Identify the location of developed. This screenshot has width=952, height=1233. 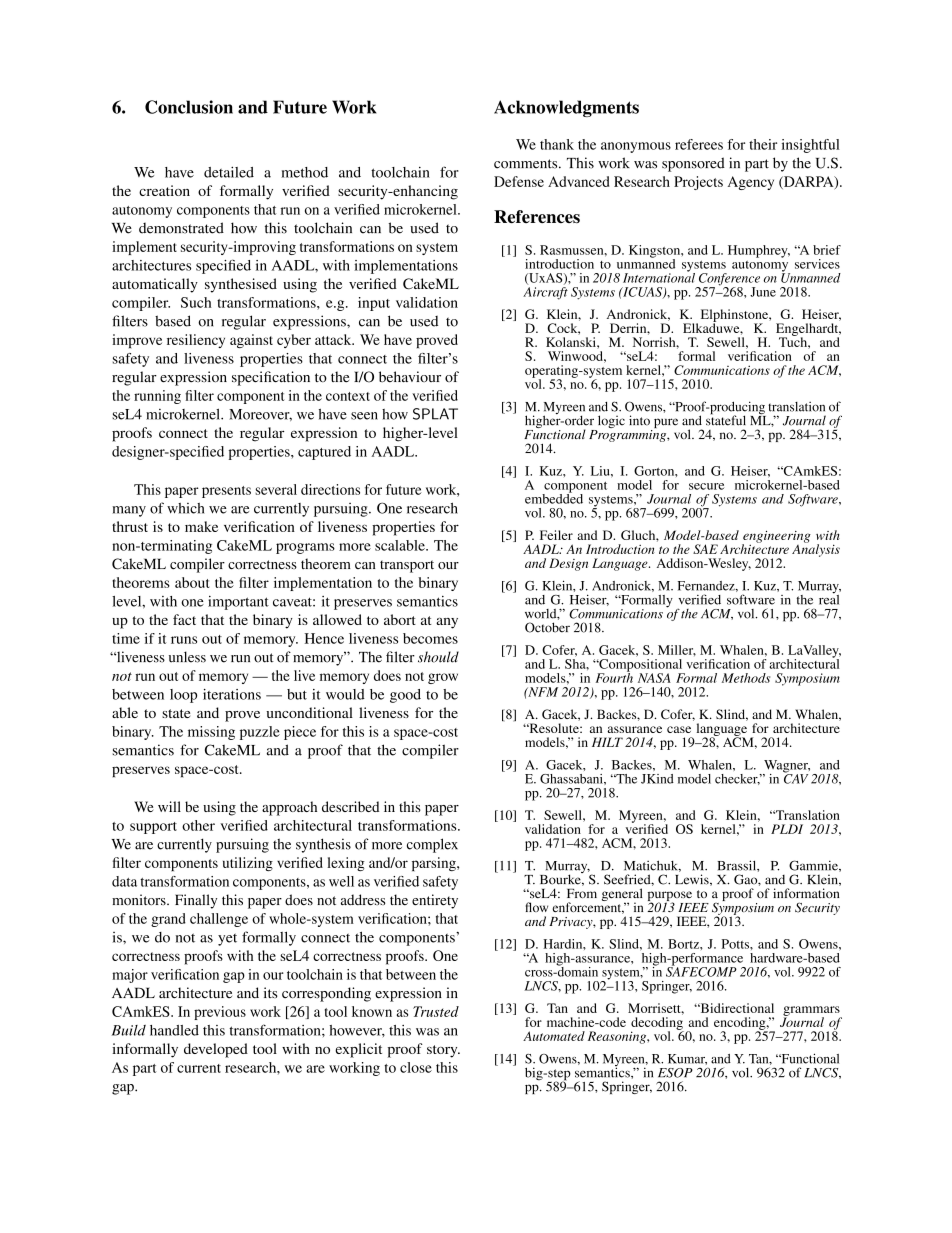
(216, 1050).
